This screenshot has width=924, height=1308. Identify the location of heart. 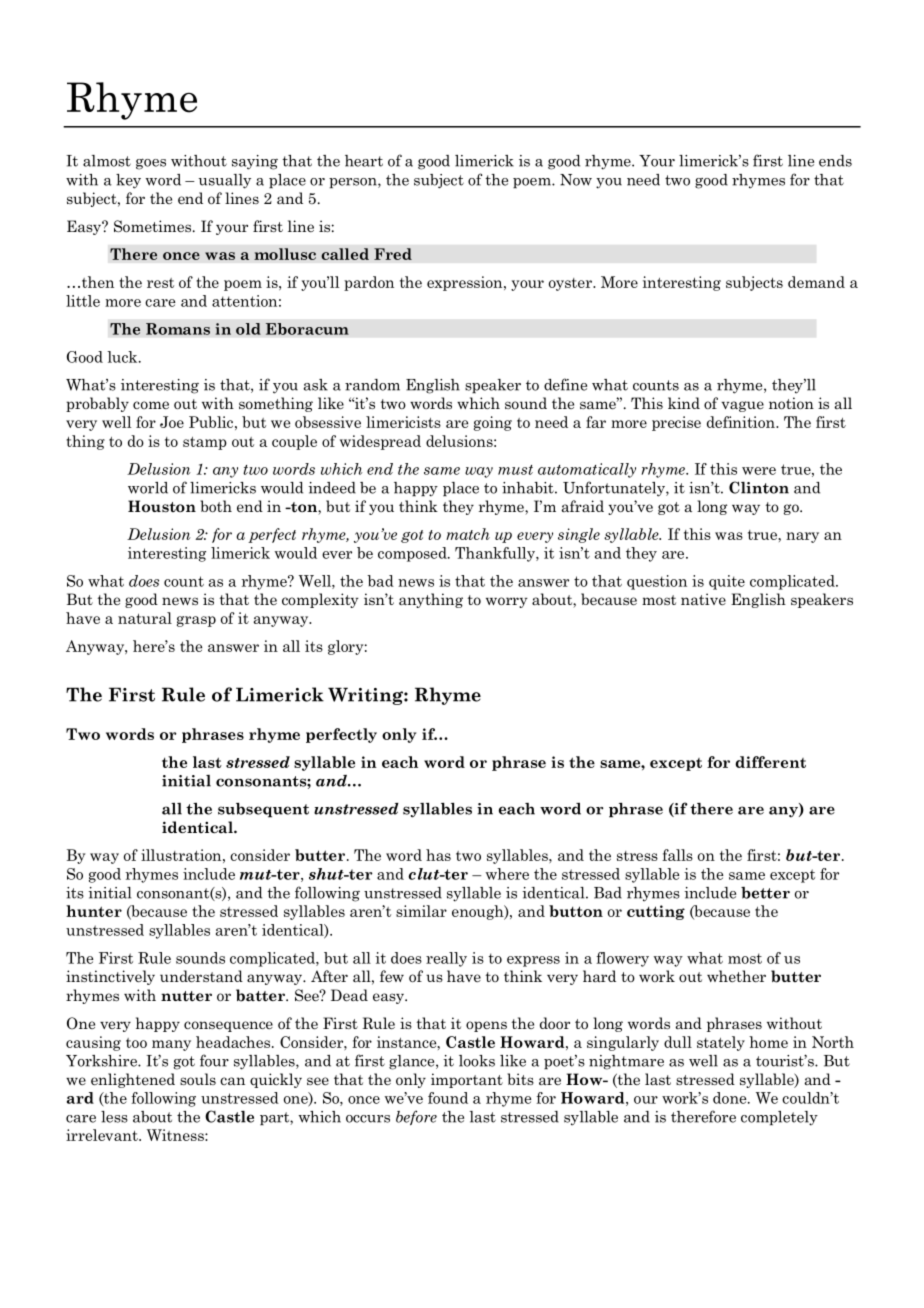
(364, 161).
